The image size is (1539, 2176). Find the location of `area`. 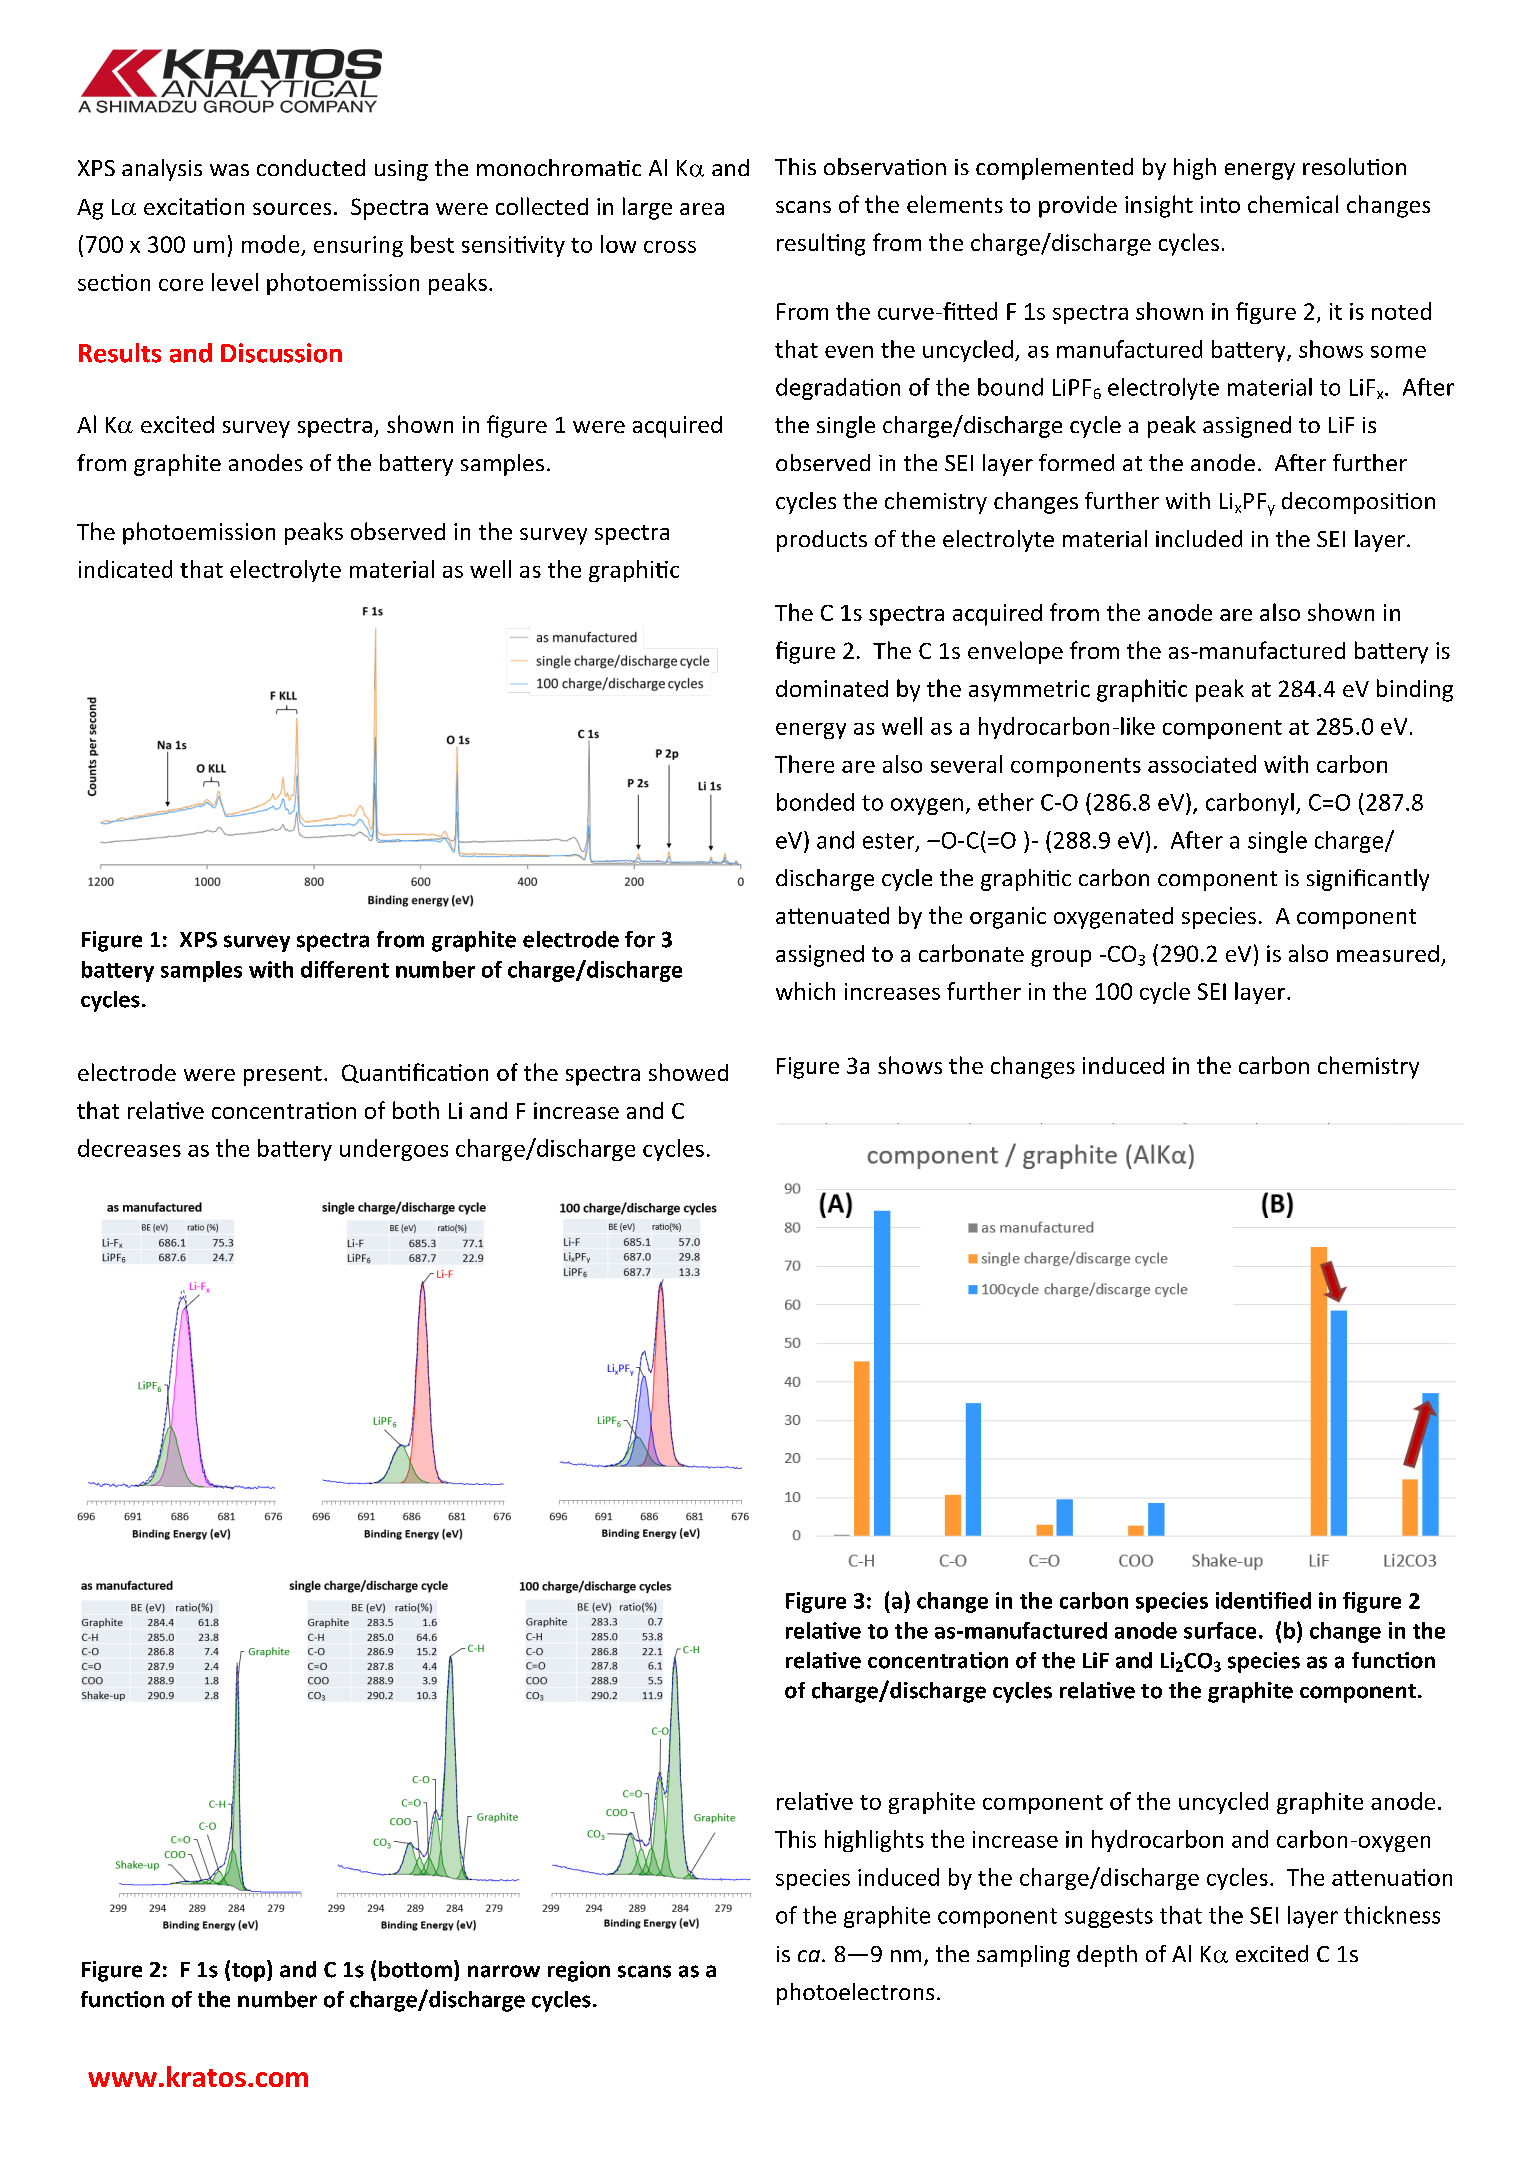

area is located at coordinates (702, 209).
